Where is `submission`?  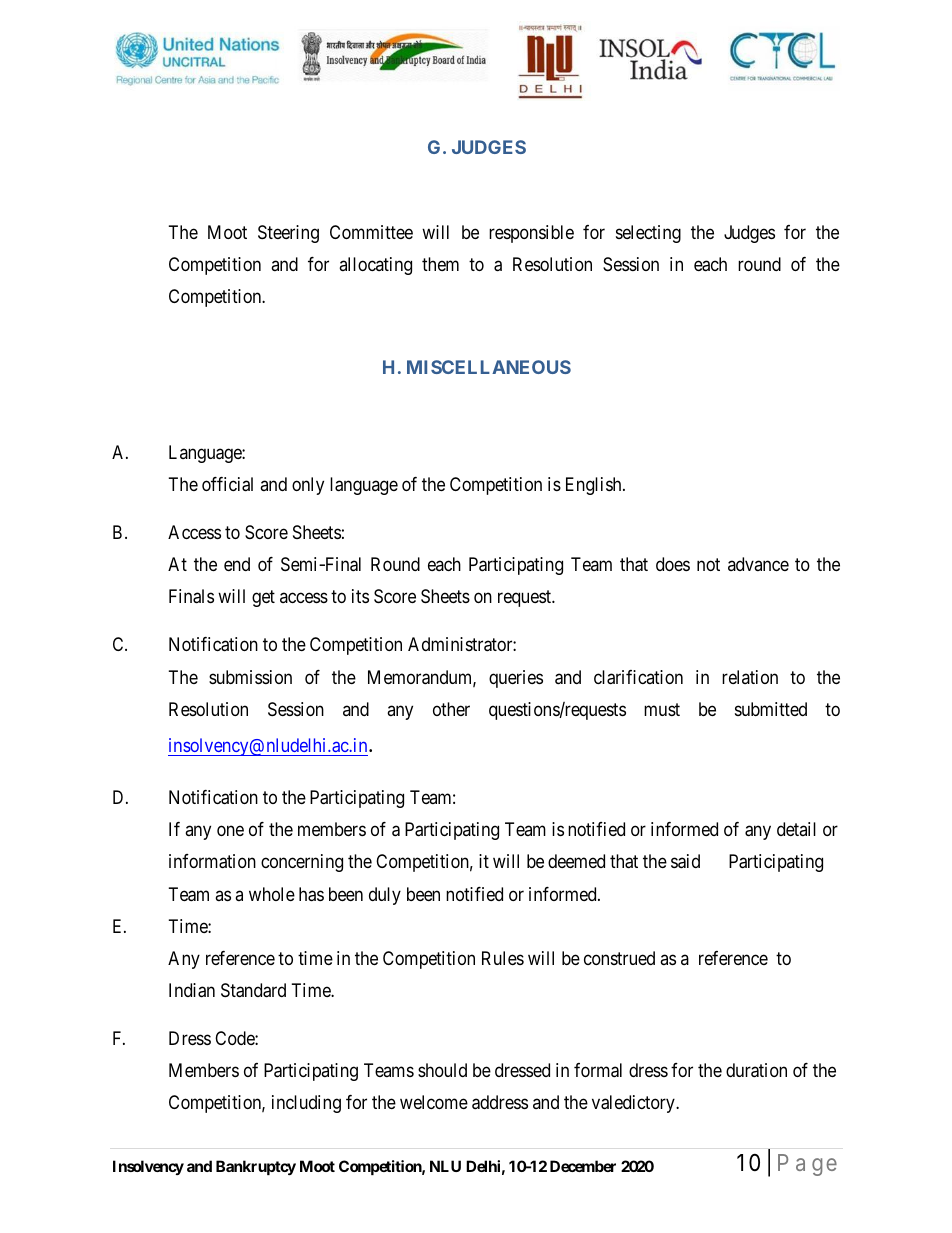
submission is located at coordinates (250, 677).
